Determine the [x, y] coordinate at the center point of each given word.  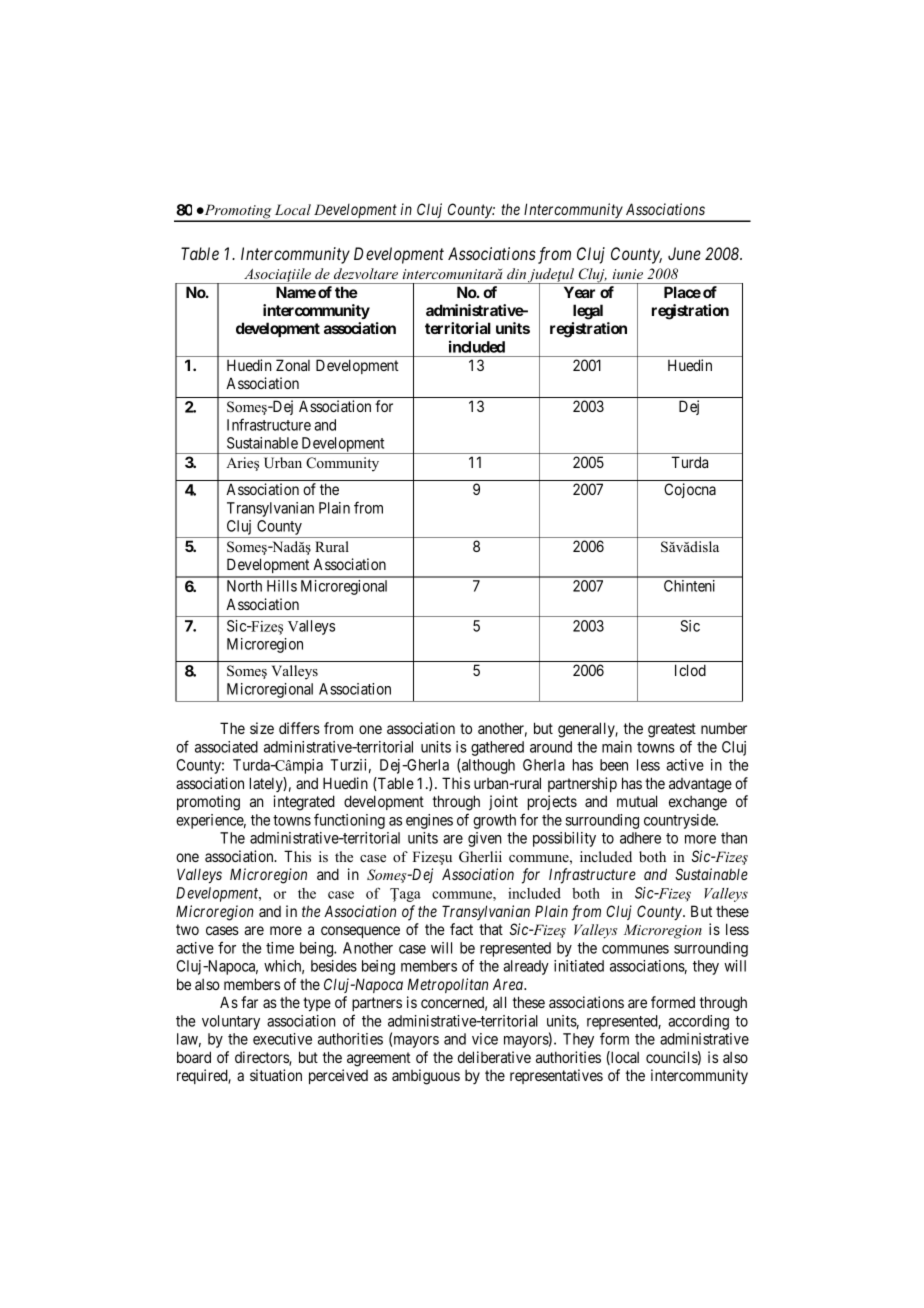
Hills [282, 586]
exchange [698, 803]
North [244, 586]
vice [485, 1039]
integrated [304, 803]
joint [503, 802]
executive [282, 1039]
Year [579, 292]
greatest [672, 730]
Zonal [293, 365]
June [684, 253]
